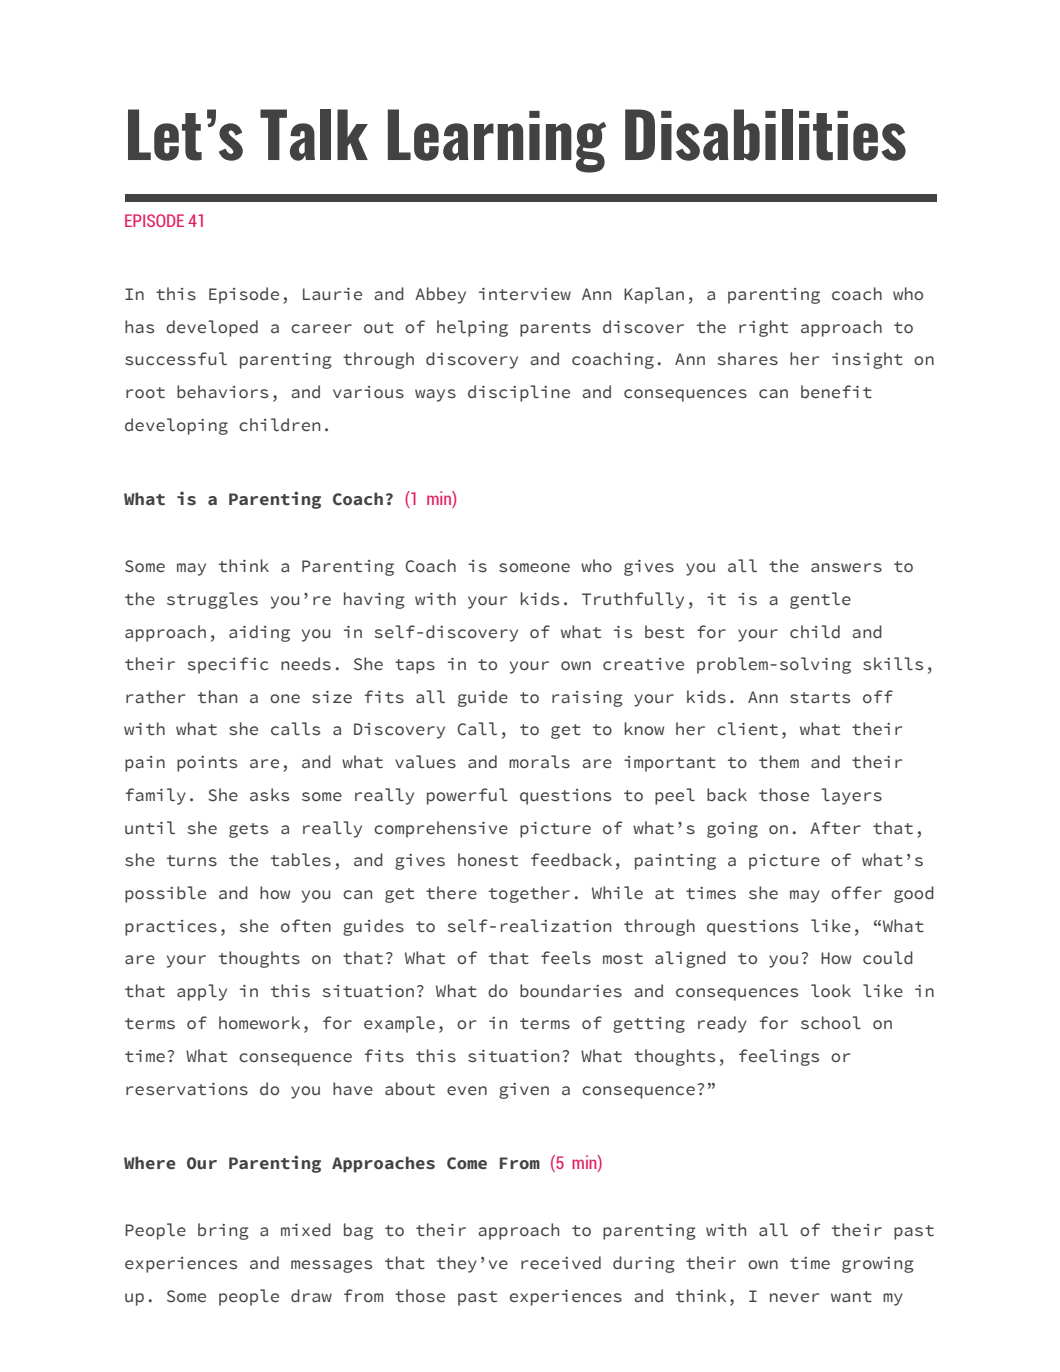 The width and height of the page is (1060, 1372). What do you see at coordinates (765, 135) in the page?
I see `Disabilities` at bounding box center [765, 135].
